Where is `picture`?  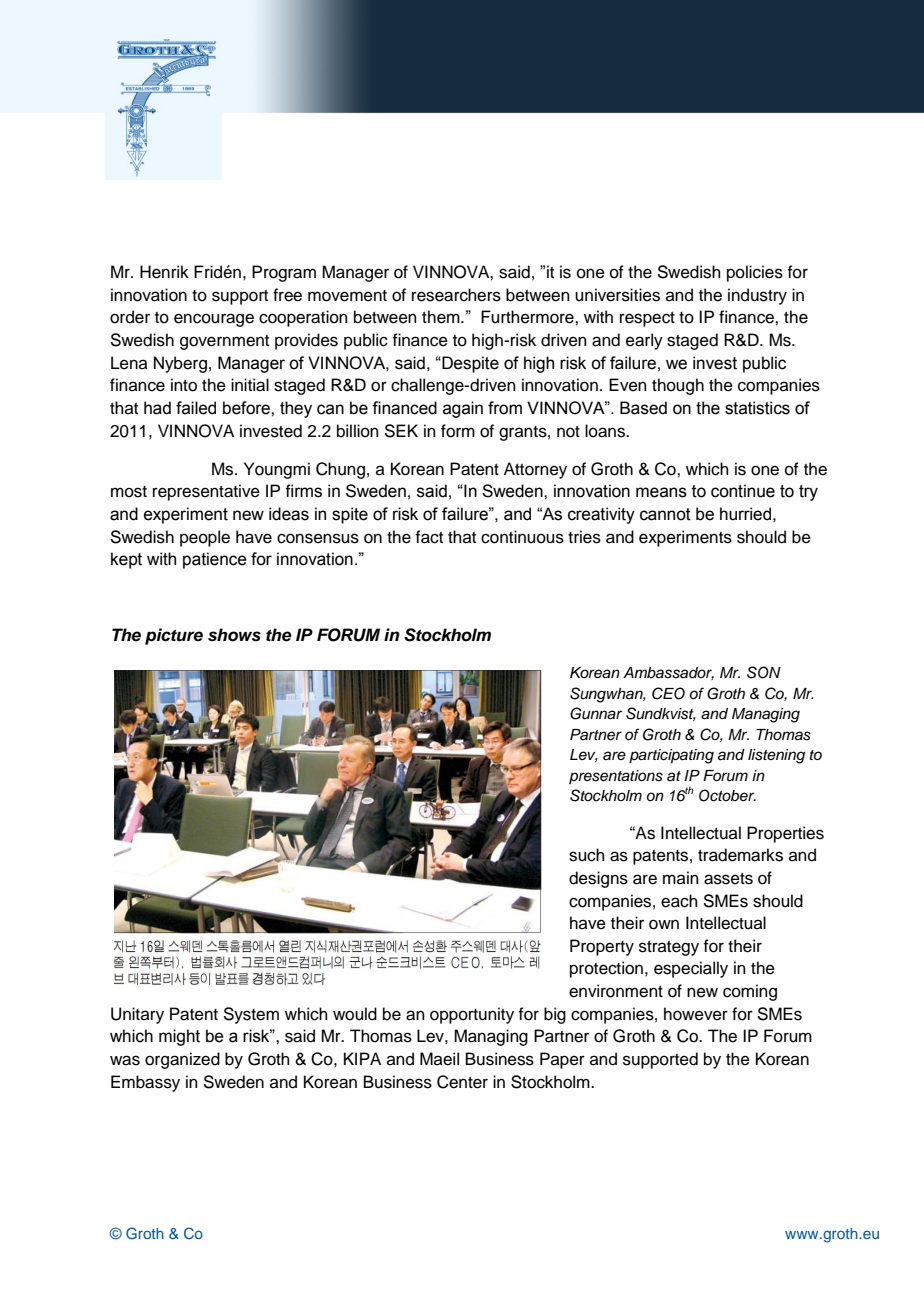
picture is located at coordinates (174, 636).
